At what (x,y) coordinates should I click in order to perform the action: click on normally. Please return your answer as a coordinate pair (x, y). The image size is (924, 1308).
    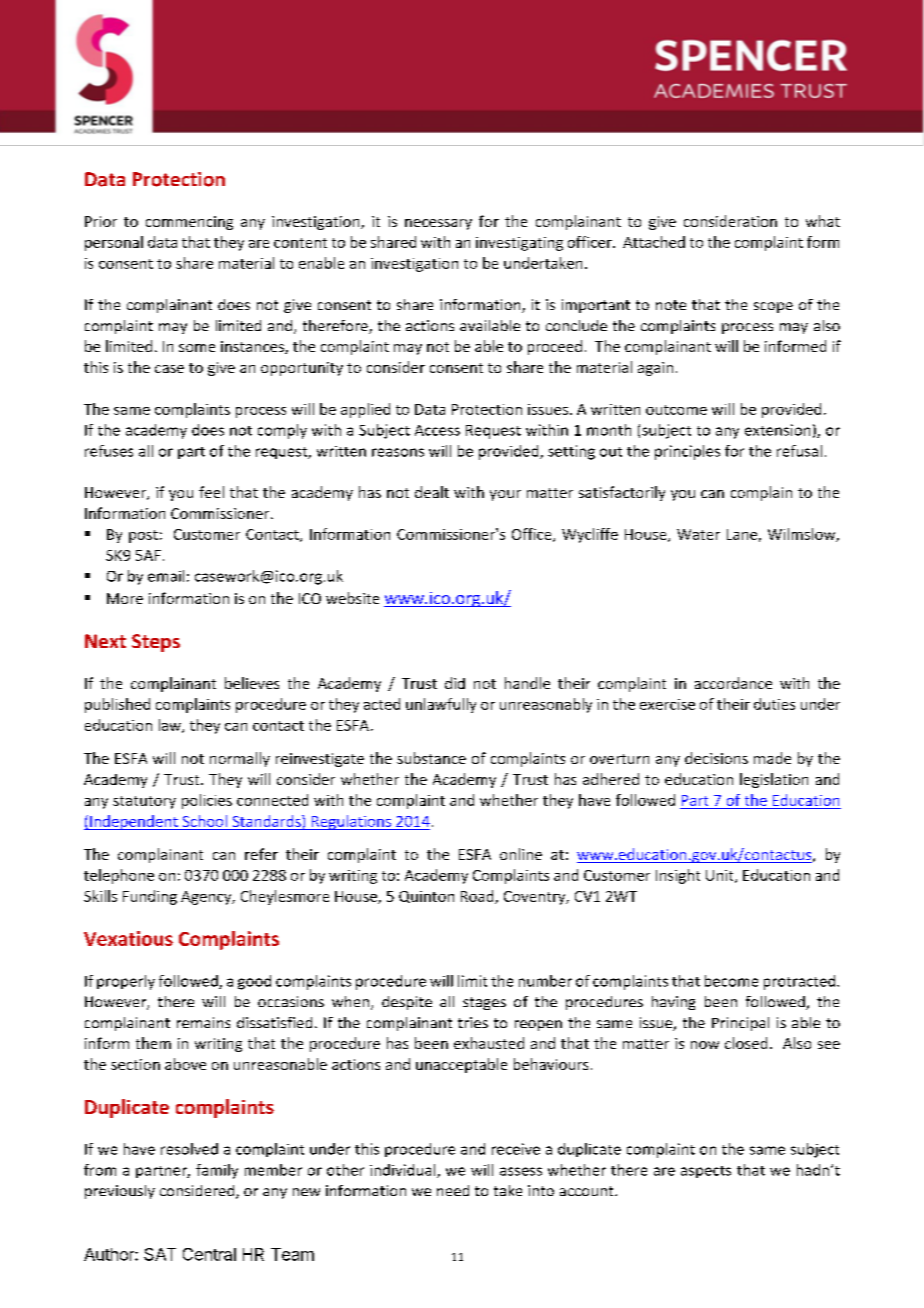
    Looking at the image, I should click on (240, 759).
